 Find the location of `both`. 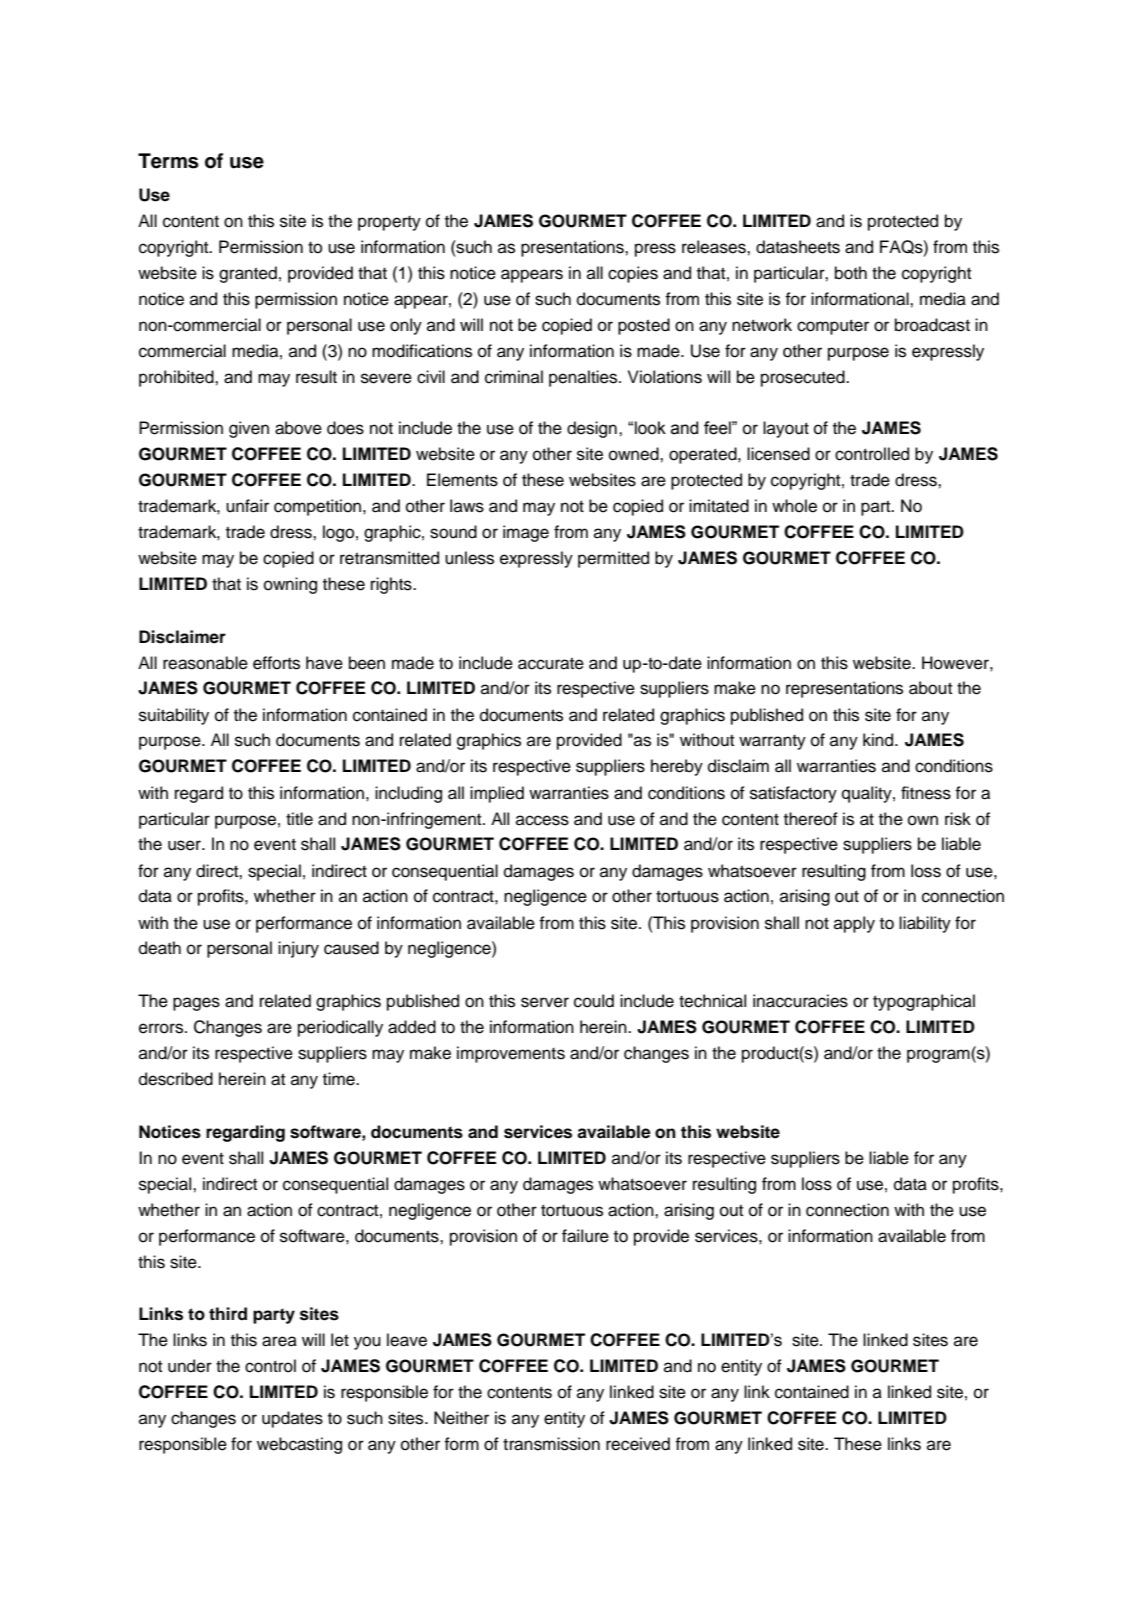

both is located at coordinates (851, 273).
